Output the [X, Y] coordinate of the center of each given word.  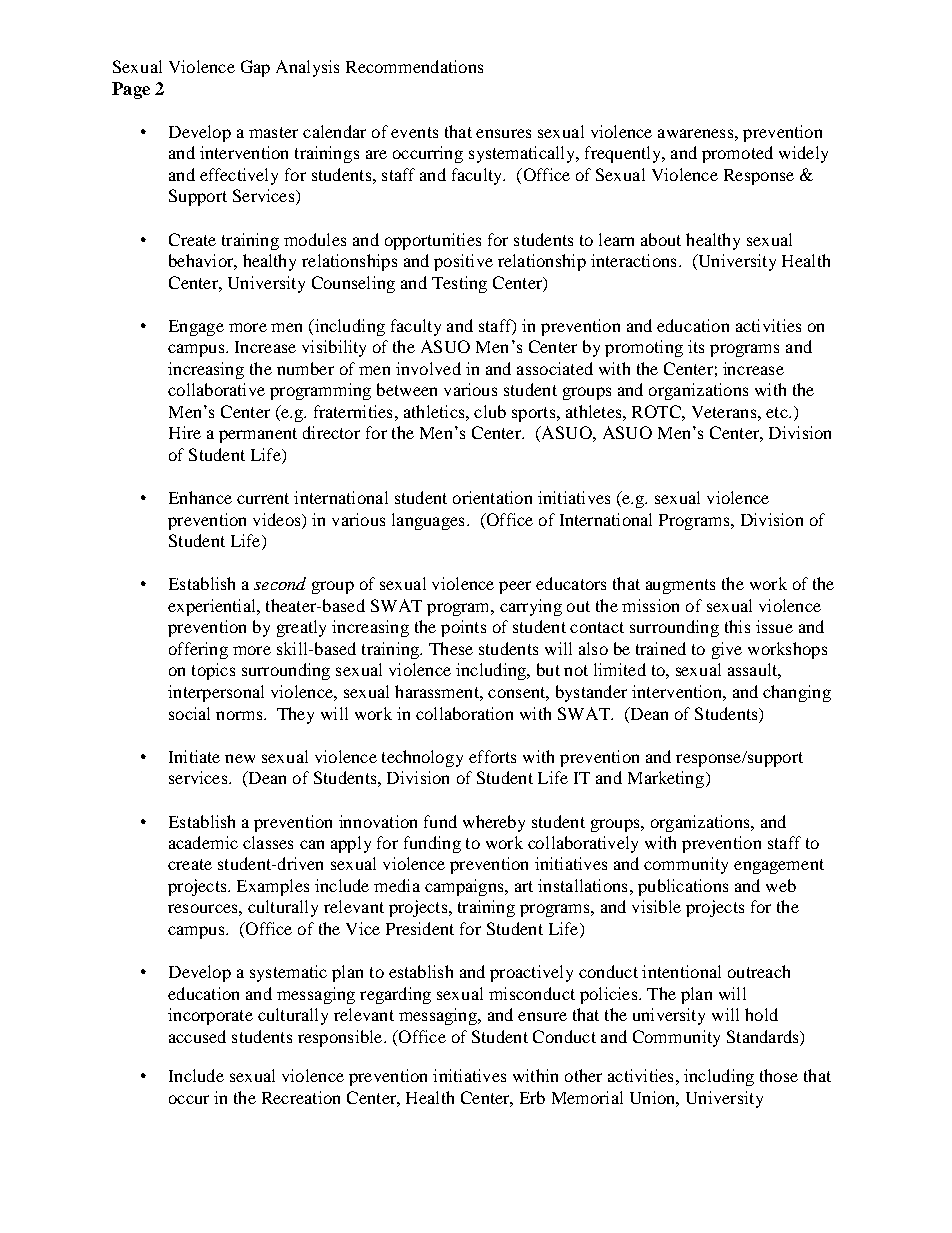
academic [203, 842]
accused [197, 1036]
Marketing [667, 779]
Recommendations [414, 66]
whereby [494, 823]
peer [515, 587]
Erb [532, 1097]
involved [428, 368]
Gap [255, 68]
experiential [213, 607]
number [305, 368]
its [696, 346]
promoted [737, 154]
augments [680, 586]
